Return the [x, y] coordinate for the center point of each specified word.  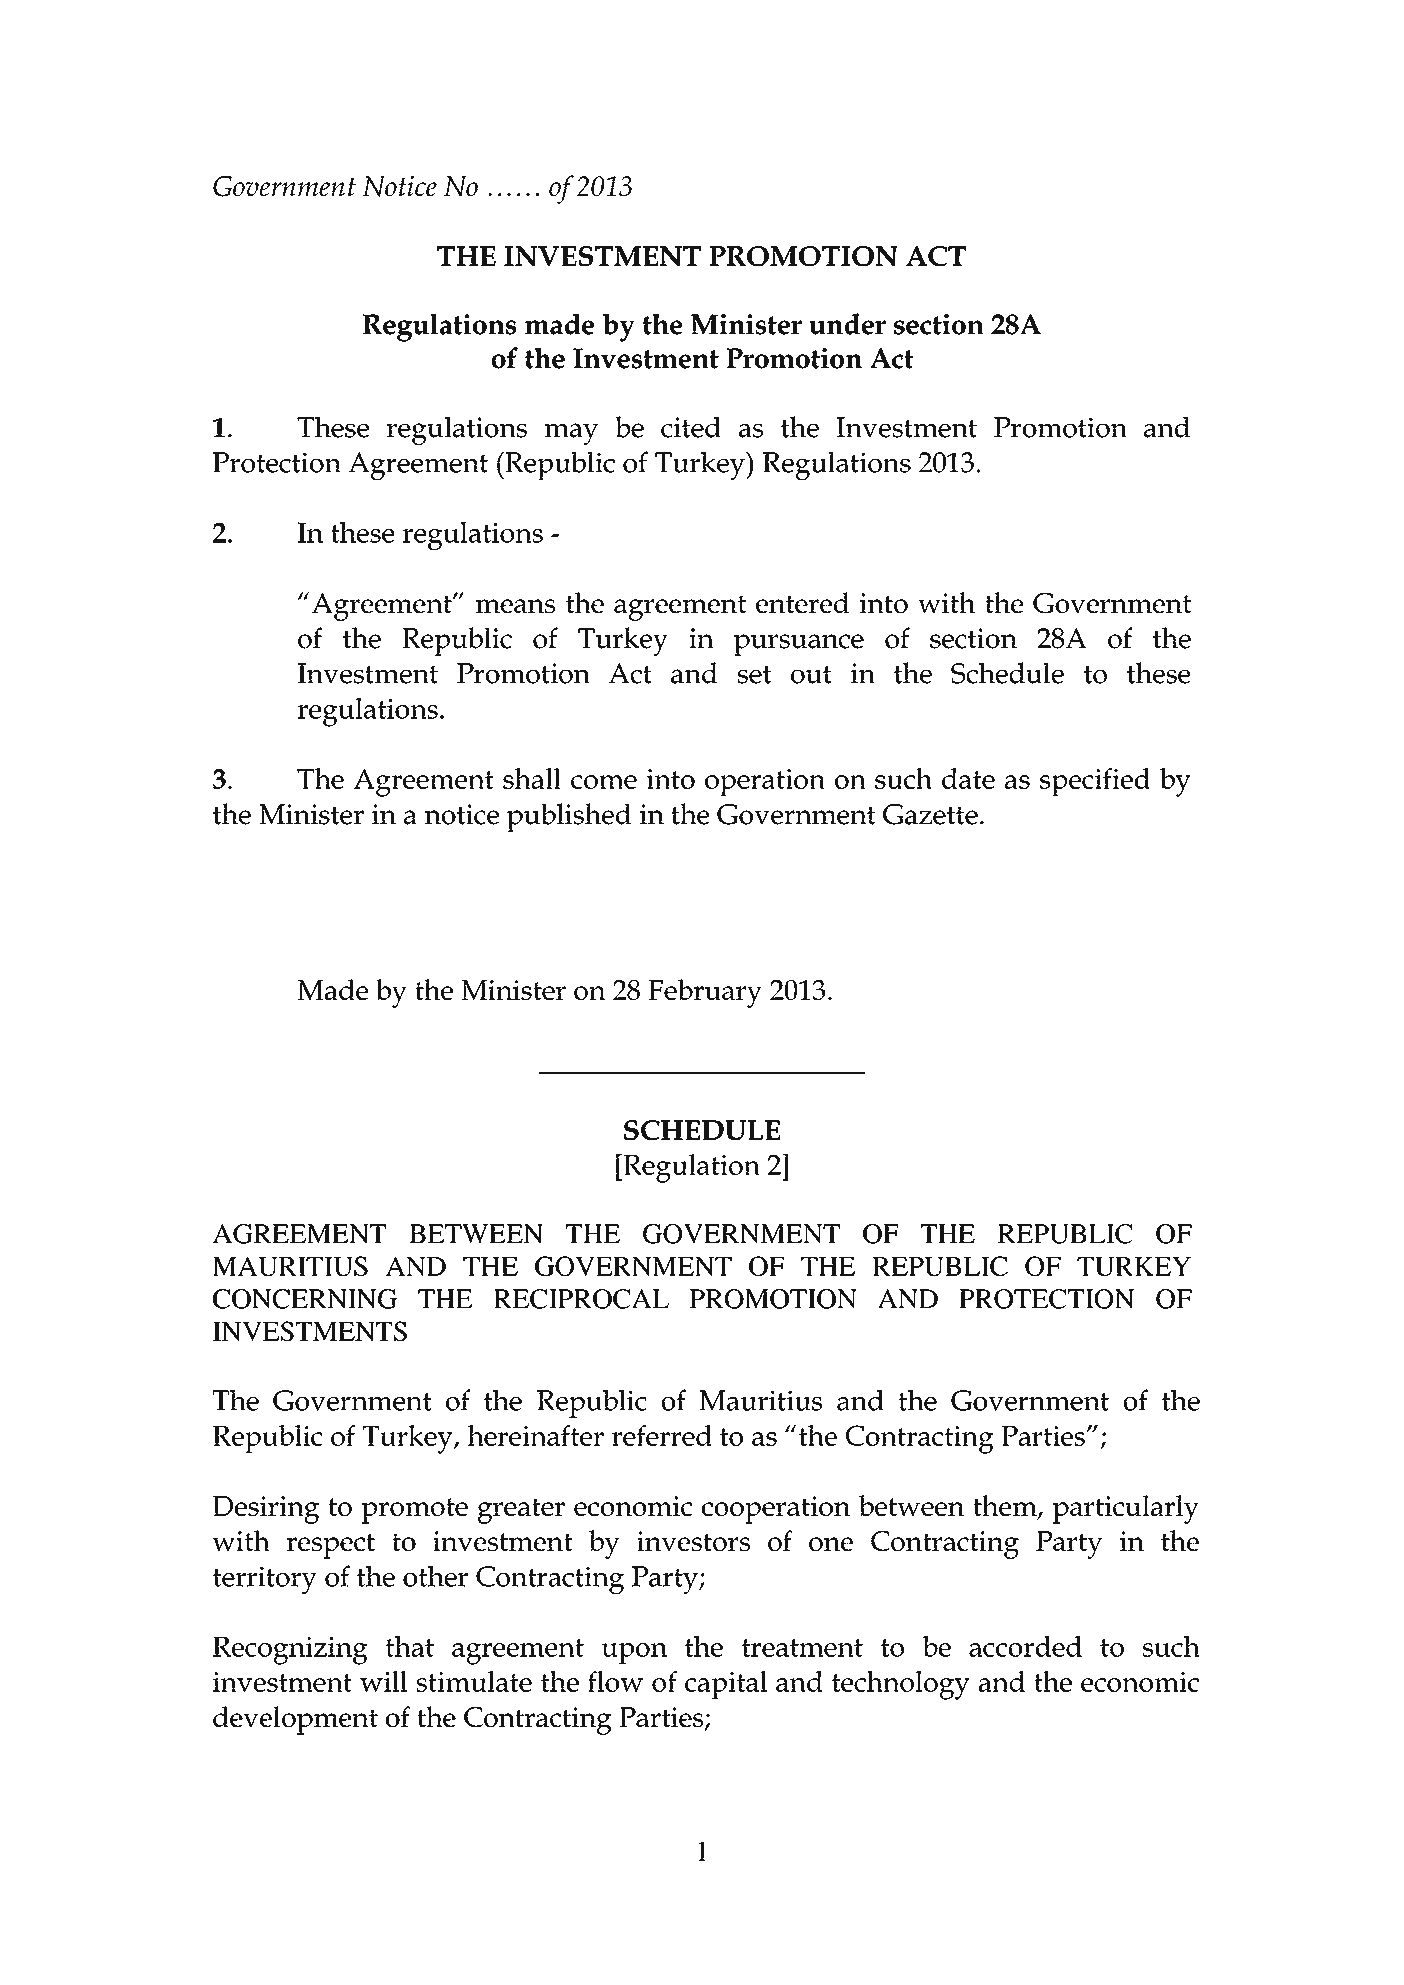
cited [691, 427]
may [571, 434]
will [384, 1681]
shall [532, 778]
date [968, 778]
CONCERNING [305, 1299]
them [1006, 1507]
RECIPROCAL [581, 1299]
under [847, 324]
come [604, 782]
